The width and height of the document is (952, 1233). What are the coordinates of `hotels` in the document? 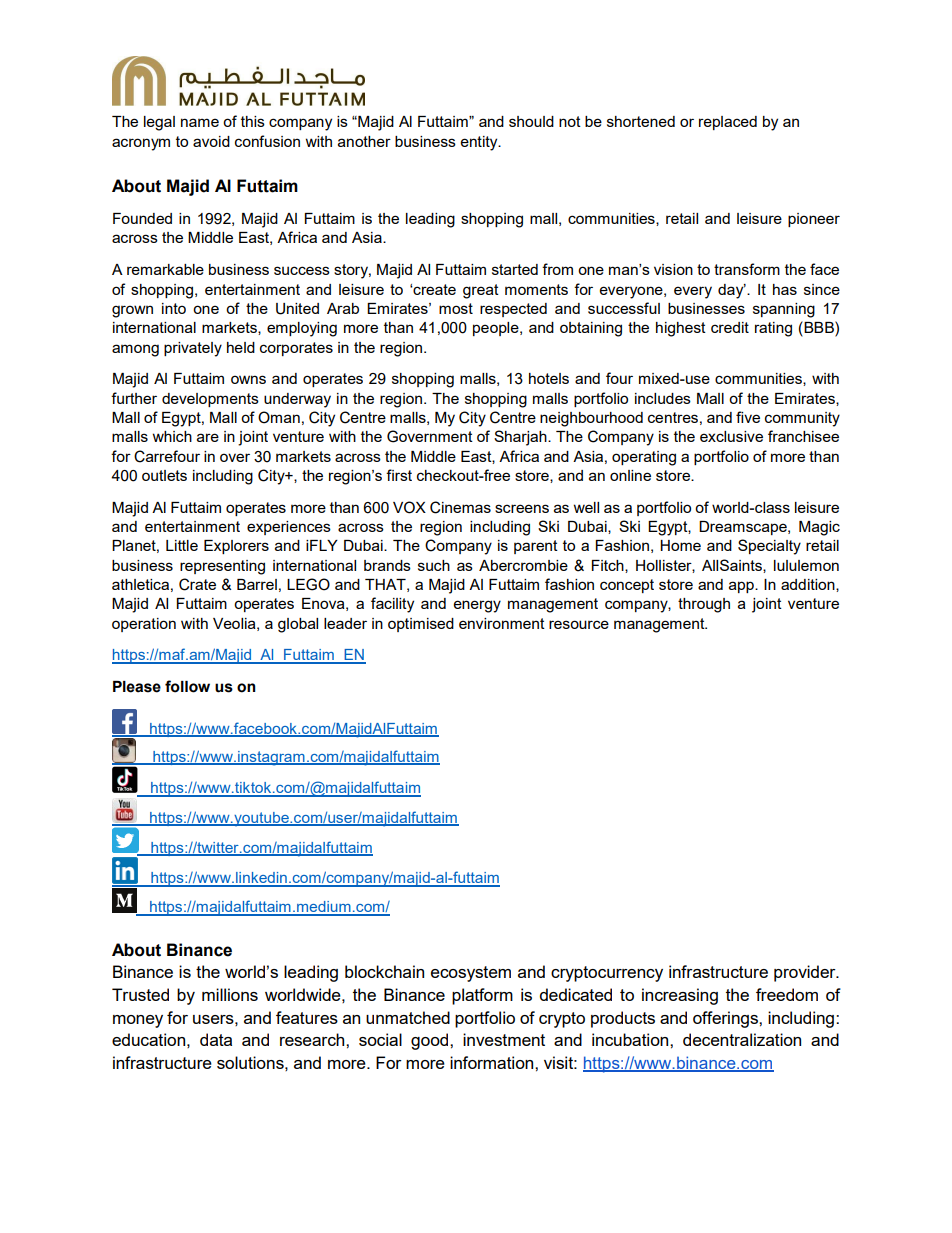 It's located at (549, 378).
